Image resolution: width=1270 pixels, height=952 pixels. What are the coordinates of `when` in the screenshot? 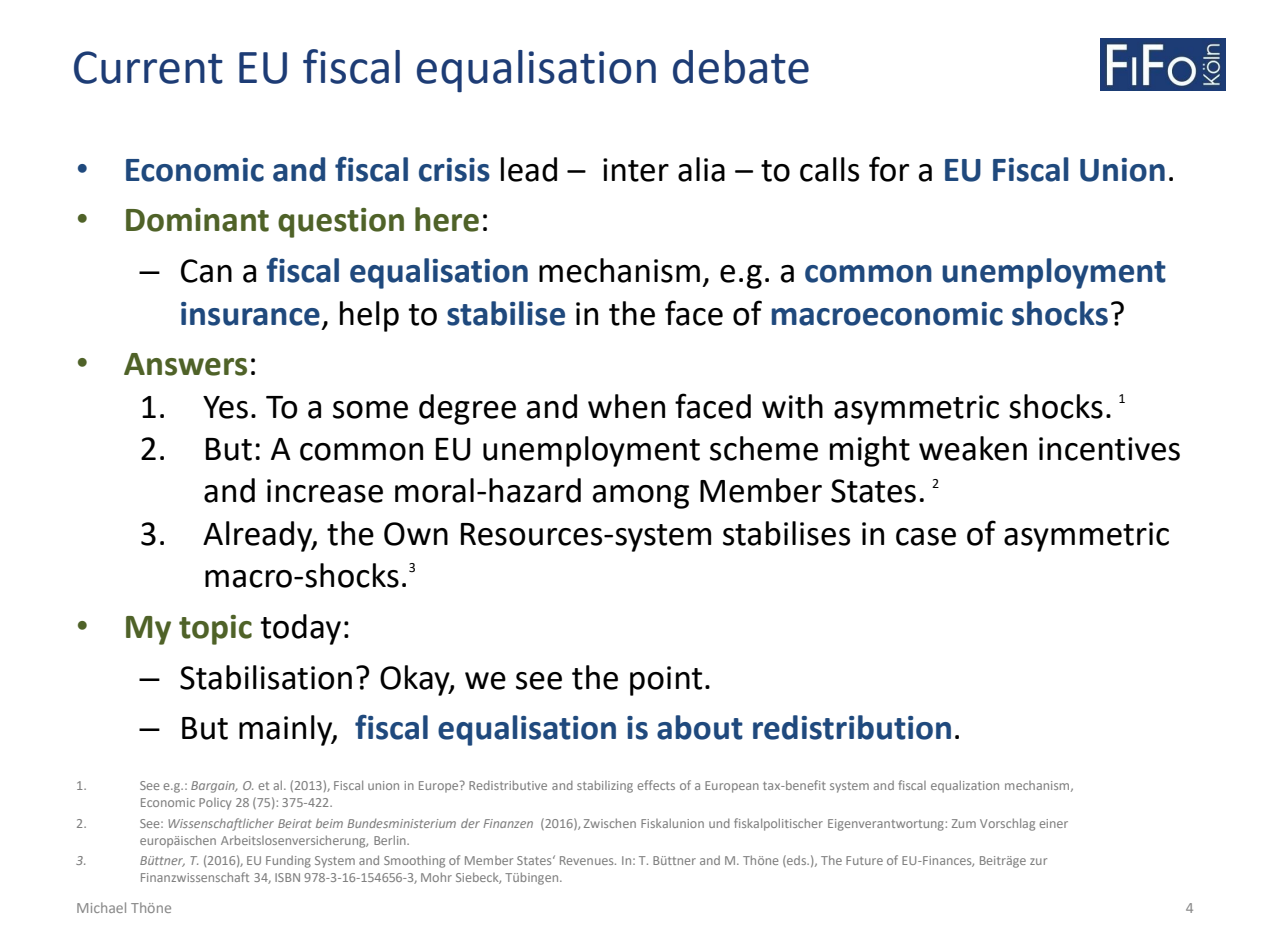 It's located at (626, 406).
